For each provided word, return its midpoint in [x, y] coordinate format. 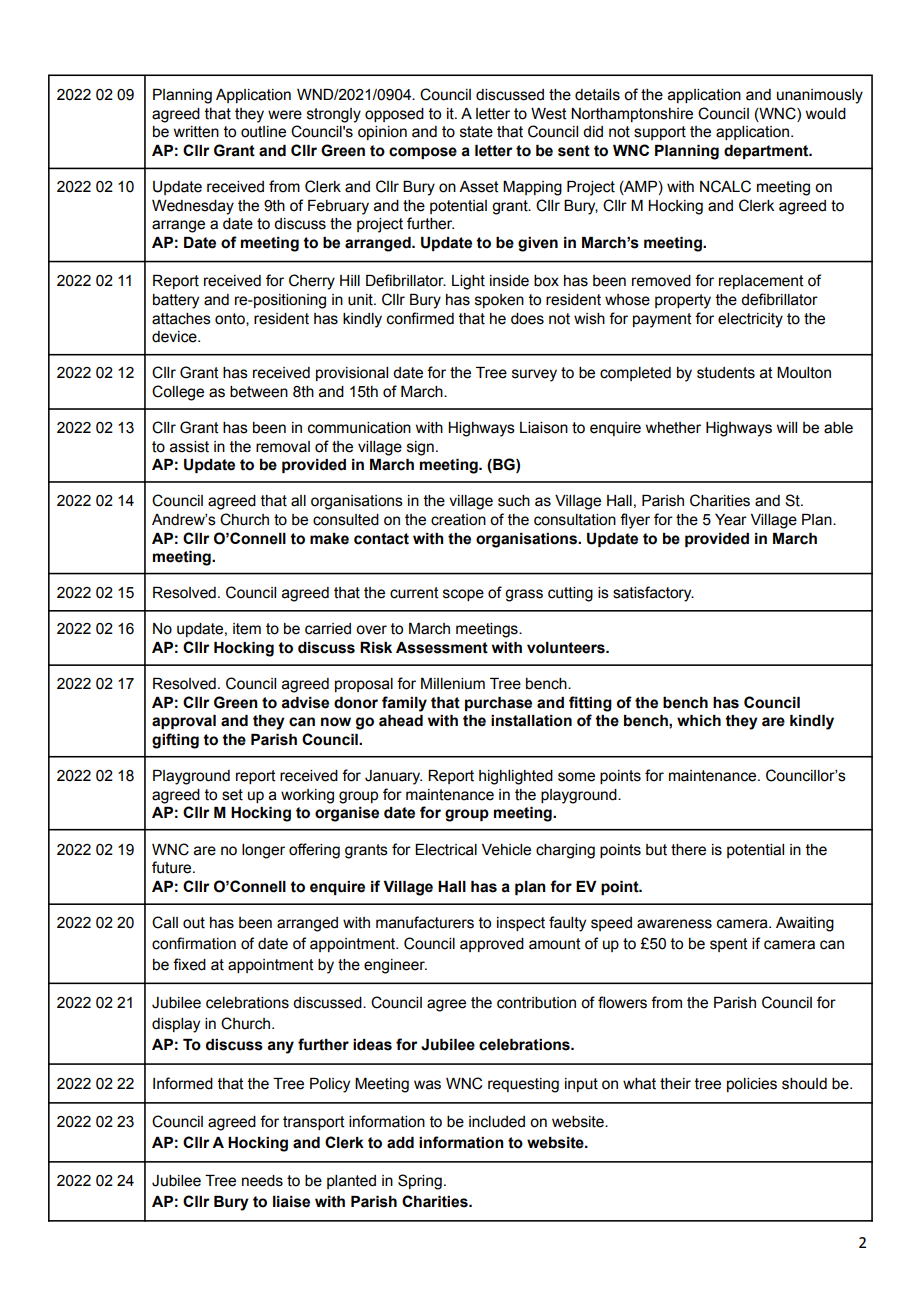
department [767, 152]
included [497, 1122]
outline [263, 132]
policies [752, 1085]
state [476, 132]
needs [262, 1181]
